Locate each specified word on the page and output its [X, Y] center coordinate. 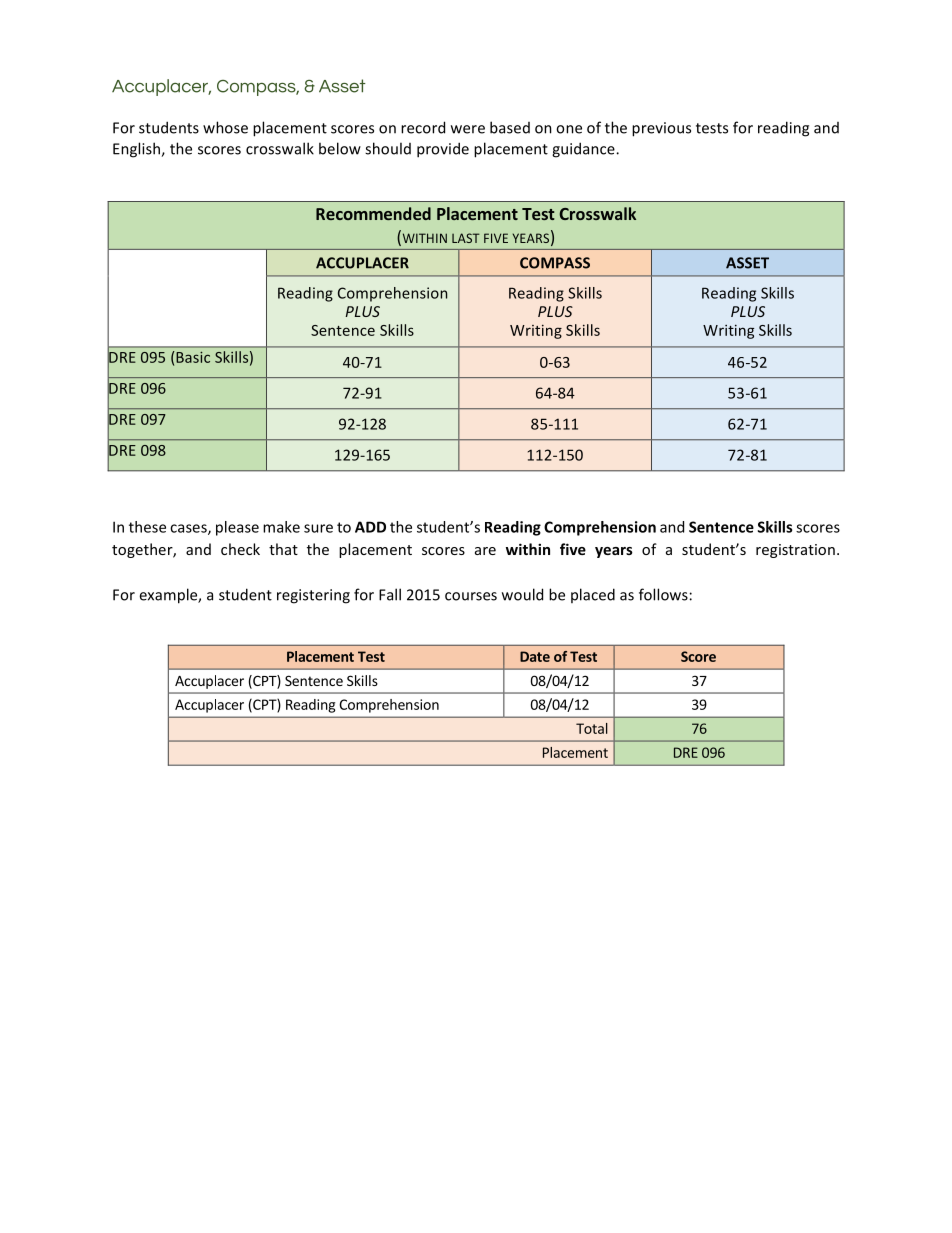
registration [795, 551]
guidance [584, 150]
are [485, 551]
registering [313, 596]
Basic [192, 357]
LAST [466, 238]
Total [592, 728]
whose [225, 127]
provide [443, 150]
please [237, 528]
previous [661, 129]
